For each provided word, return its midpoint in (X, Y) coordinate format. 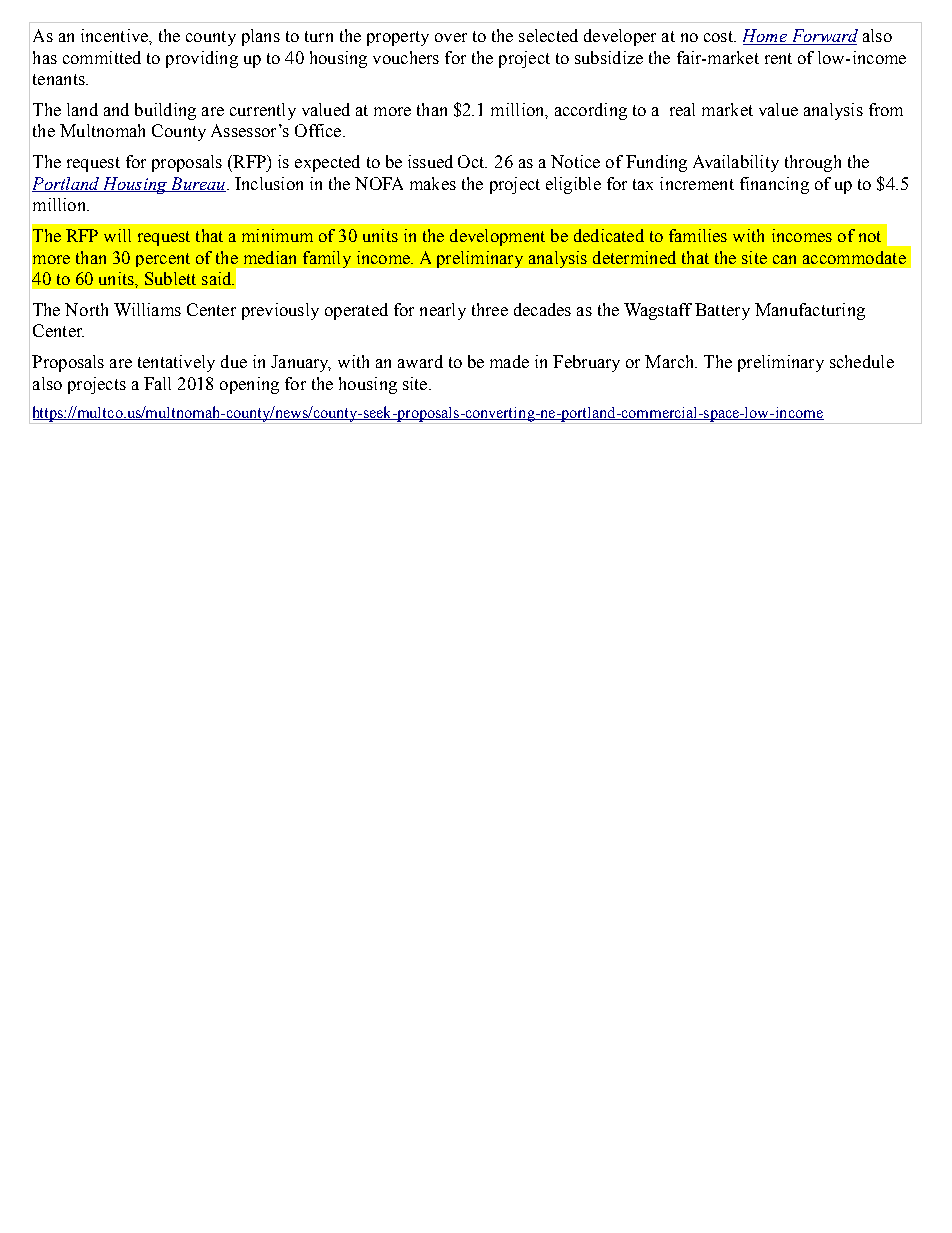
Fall (157, 383)
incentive (115, 35)
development (497, 237)
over (451, 37)
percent (163, 260)
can (784, 259)
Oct (472, 161)
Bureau (197, 184)
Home (766, 37)
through (813, 163)
